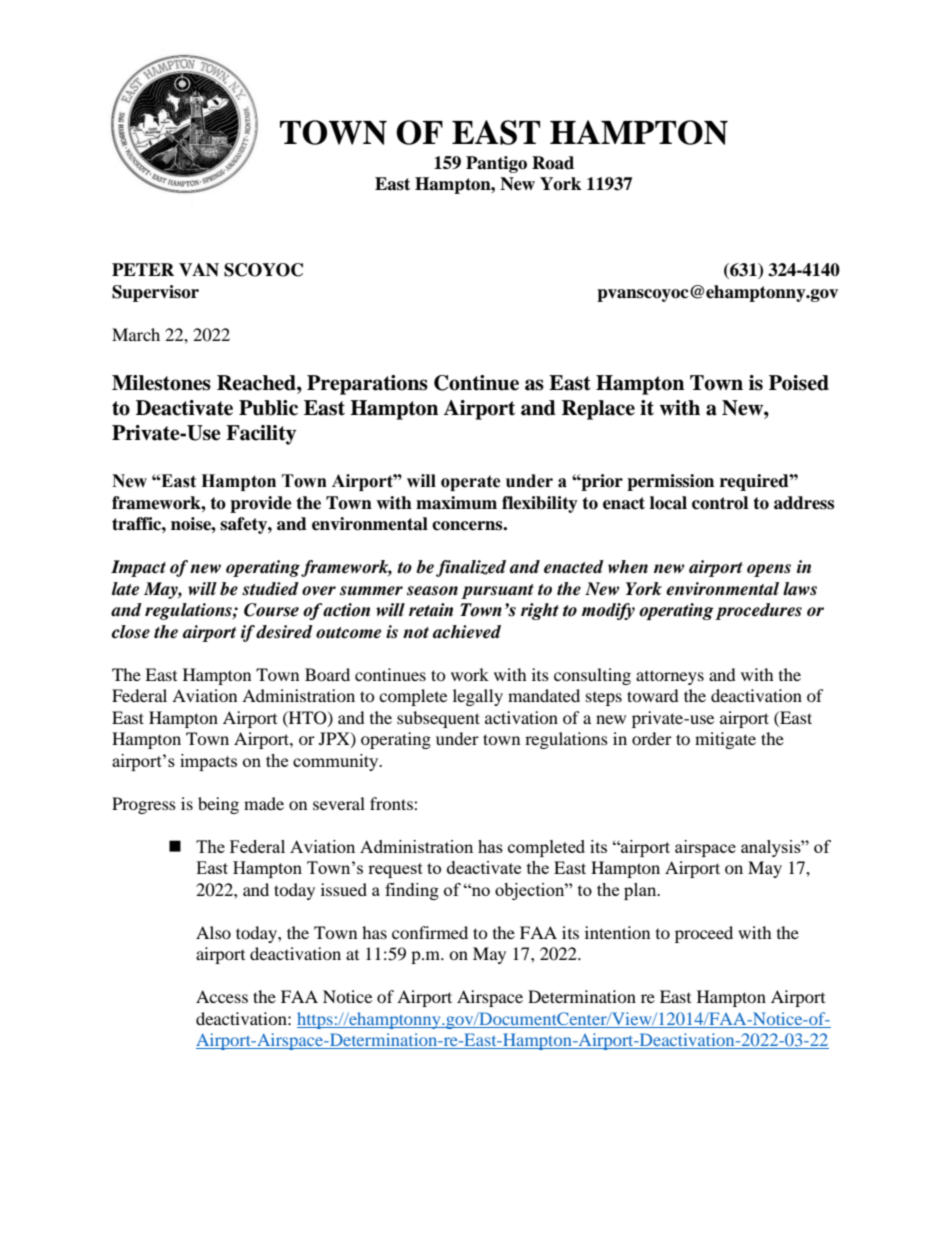 The height and width of the document is (1233, 952). I want to click on opens, so click(769, 570).
